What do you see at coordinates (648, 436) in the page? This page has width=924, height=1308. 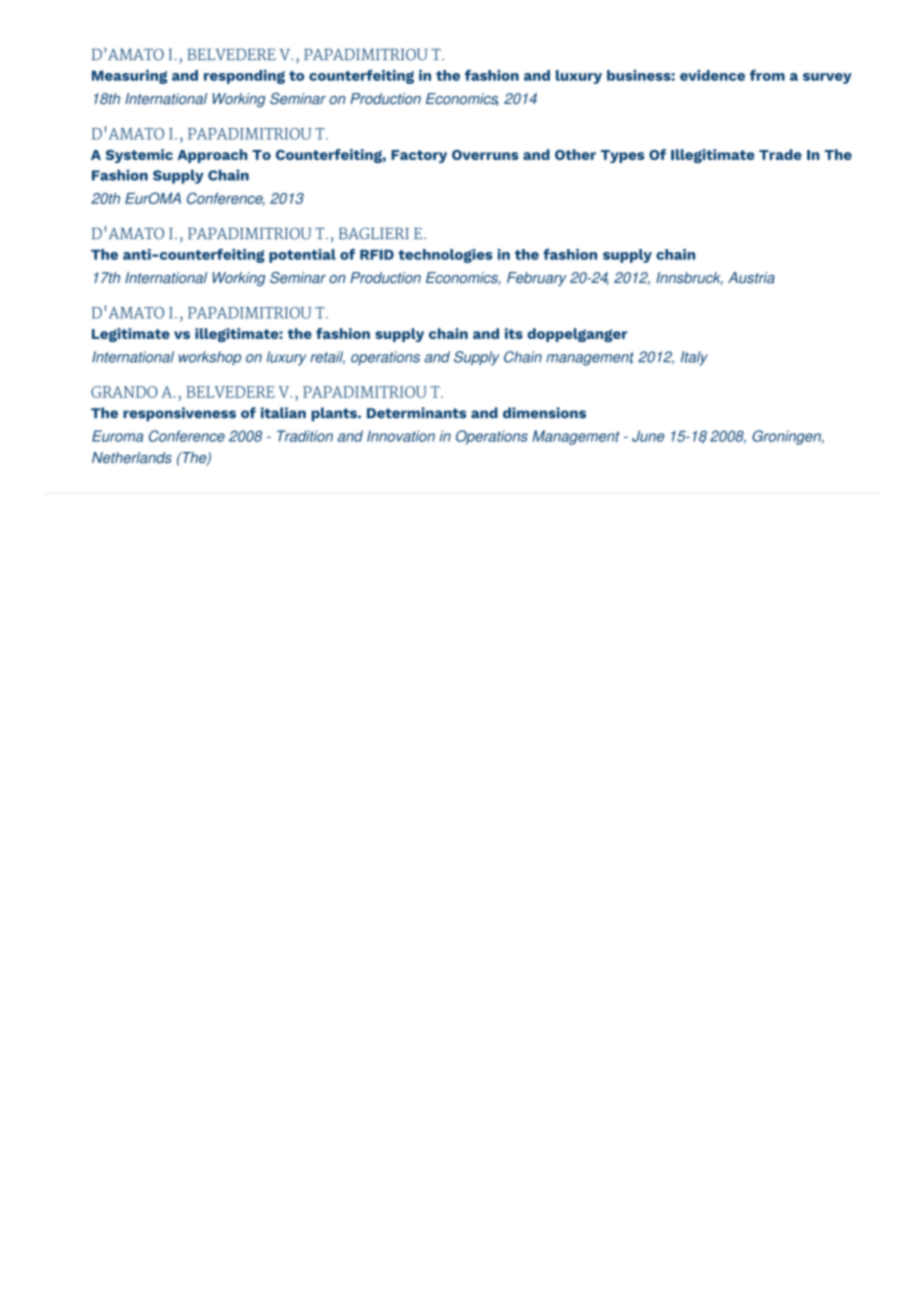 I see `June` at bounding box center [648, 436].
